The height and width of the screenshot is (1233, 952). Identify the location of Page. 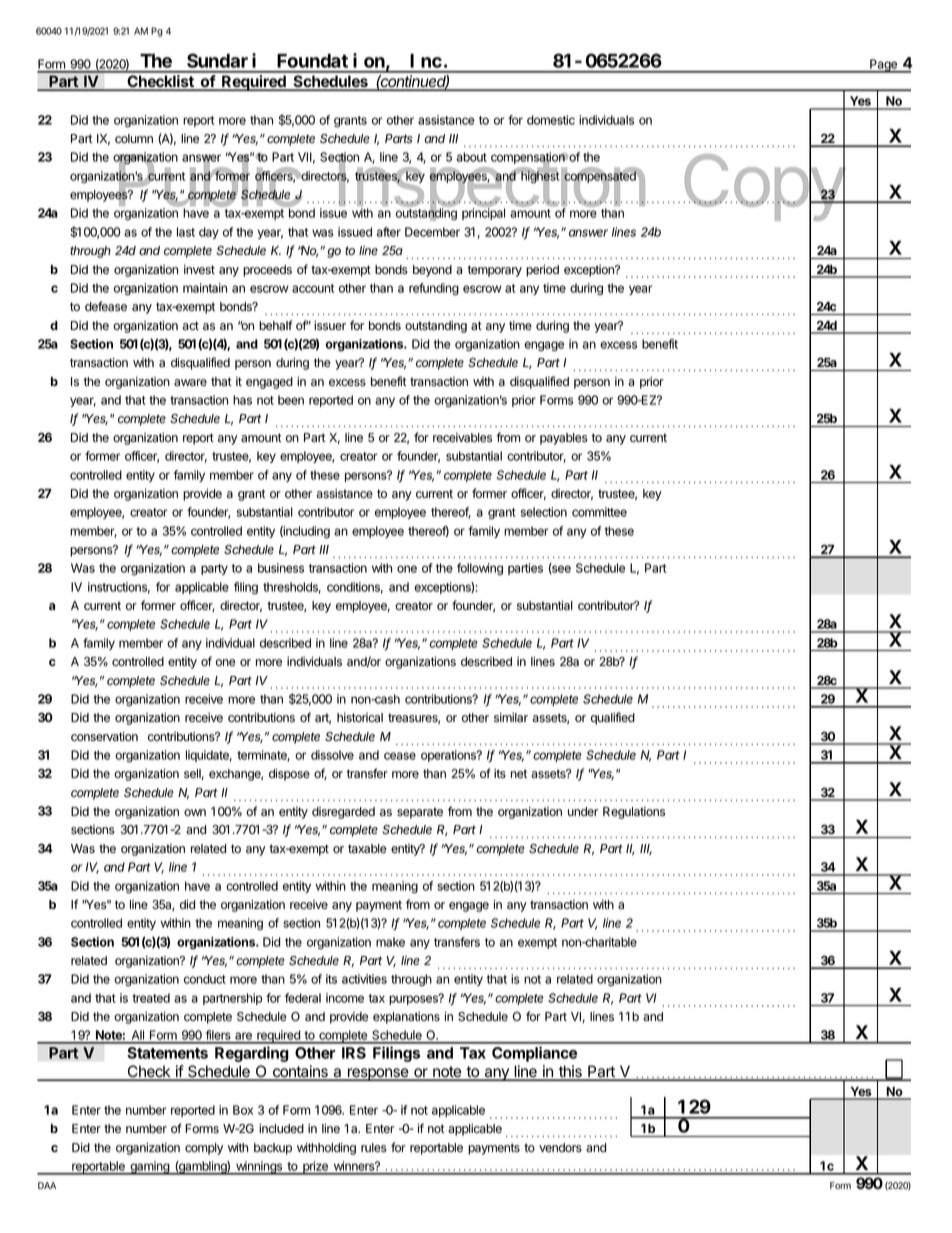
(883, 66).
